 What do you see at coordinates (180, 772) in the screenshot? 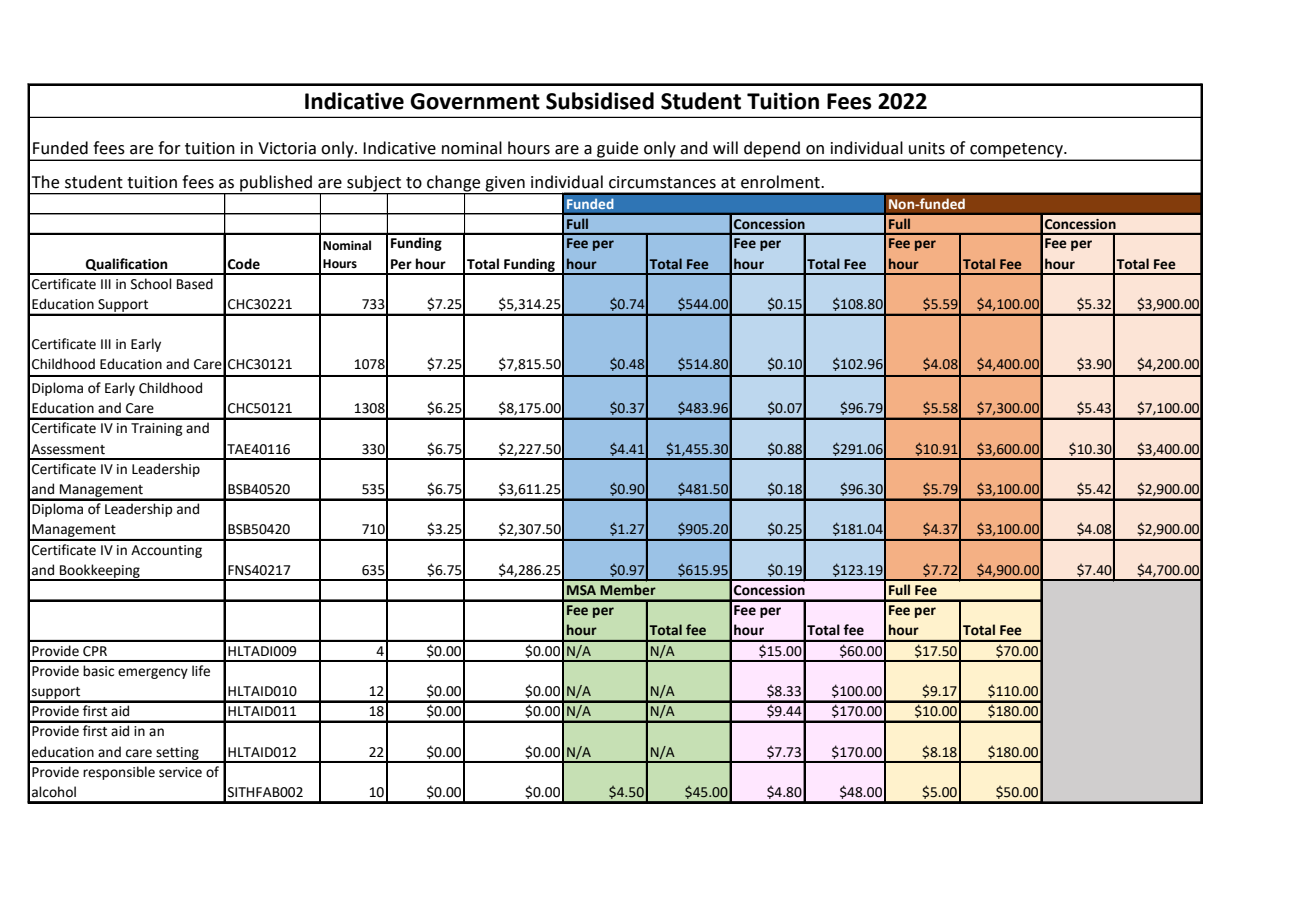
I see `service` at bounding box center [180, 772].
